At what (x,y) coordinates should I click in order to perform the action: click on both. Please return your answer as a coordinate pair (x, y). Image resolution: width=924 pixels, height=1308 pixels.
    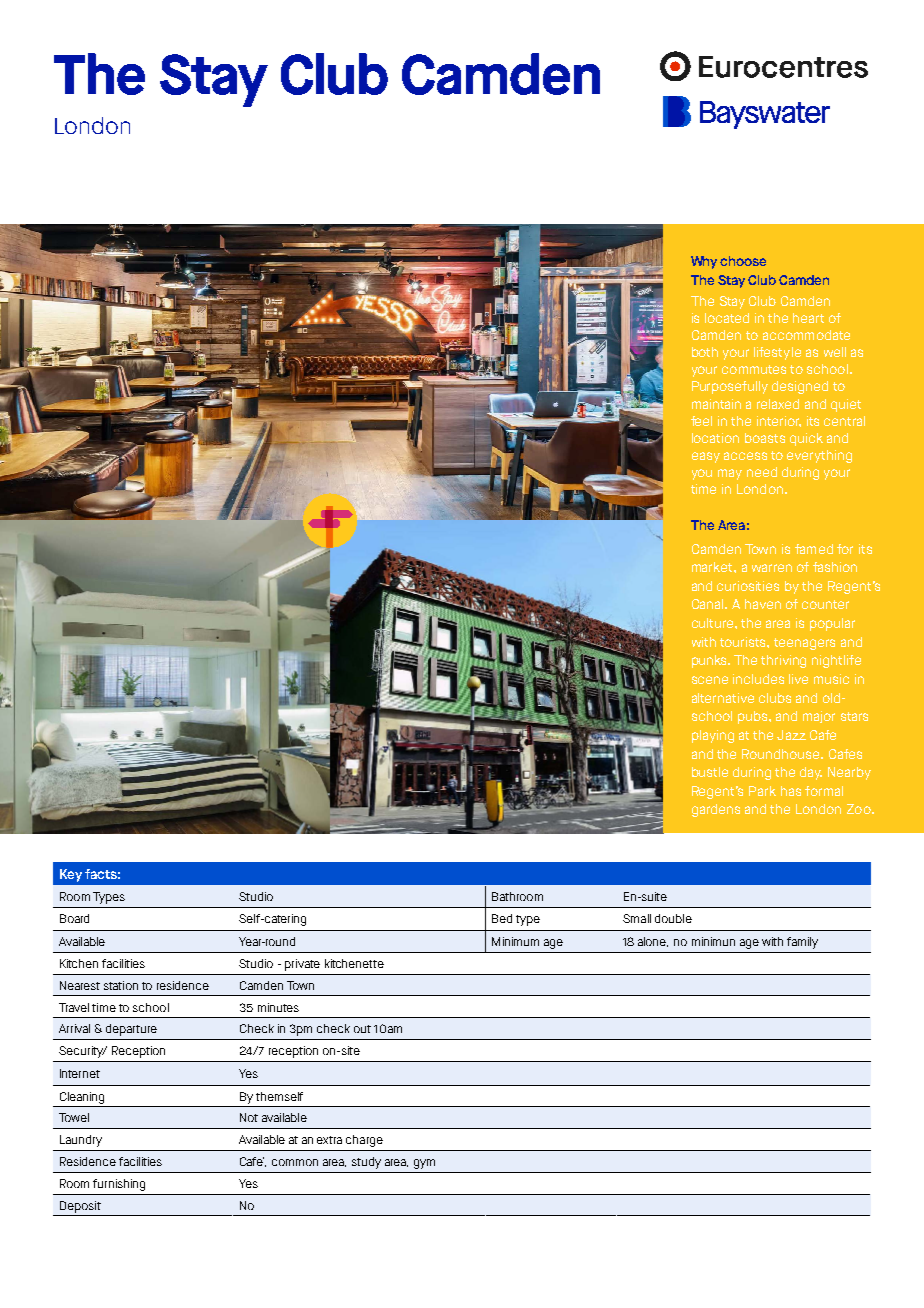
    Looking at the image, I should click on (705, 352).
